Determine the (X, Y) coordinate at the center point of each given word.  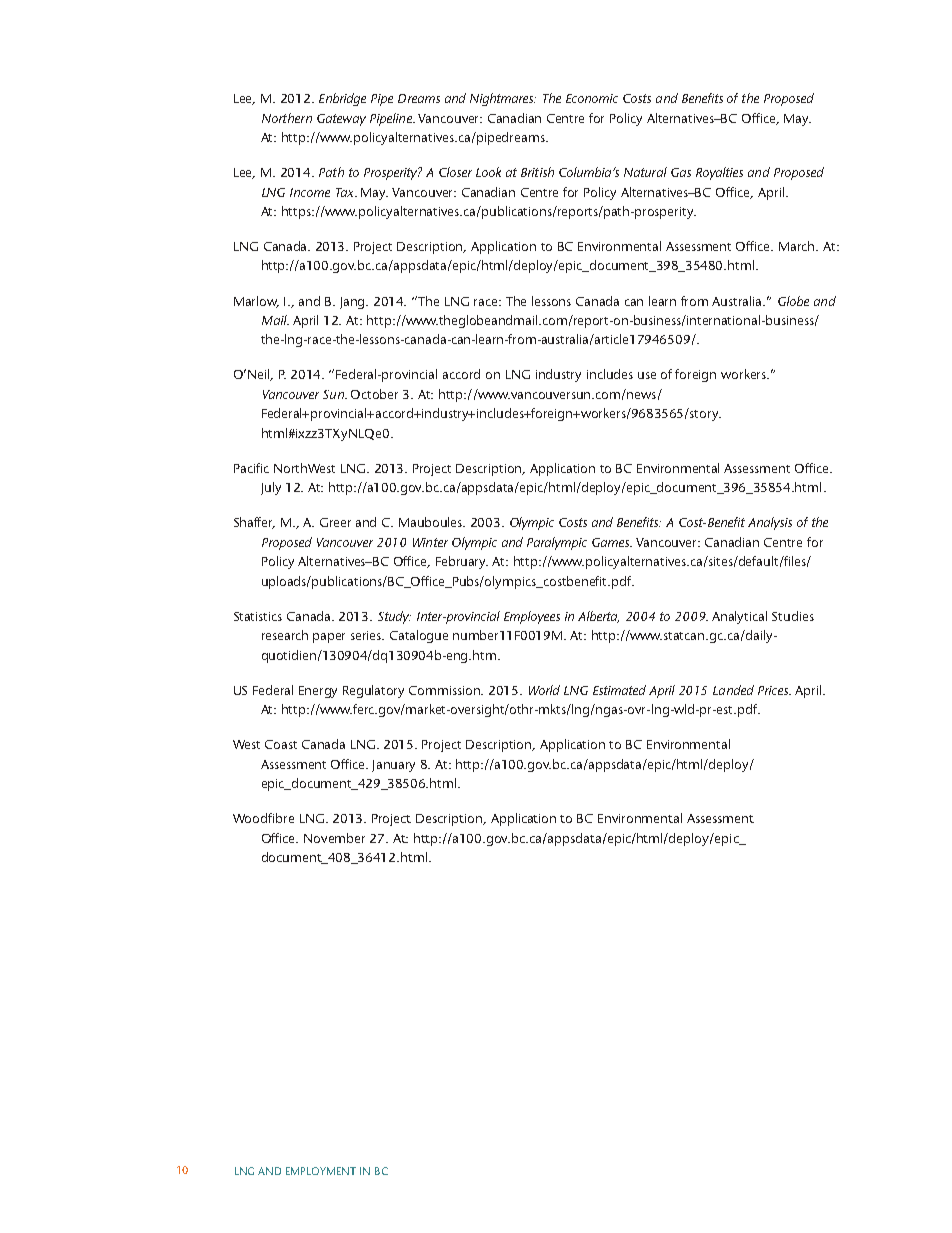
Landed (733, 690)
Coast (281, 744)
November (334, 838)
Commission (446, 690)
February (462, 562)
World (544, 690)
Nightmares (503, 99)
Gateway (341, 120)
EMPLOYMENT (321, 1171)
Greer (335, 522)
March (798, 246)
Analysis (770, 523)
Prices (774, 690)
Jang (354, 303)
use (647, 375)
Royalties (719, 173)
